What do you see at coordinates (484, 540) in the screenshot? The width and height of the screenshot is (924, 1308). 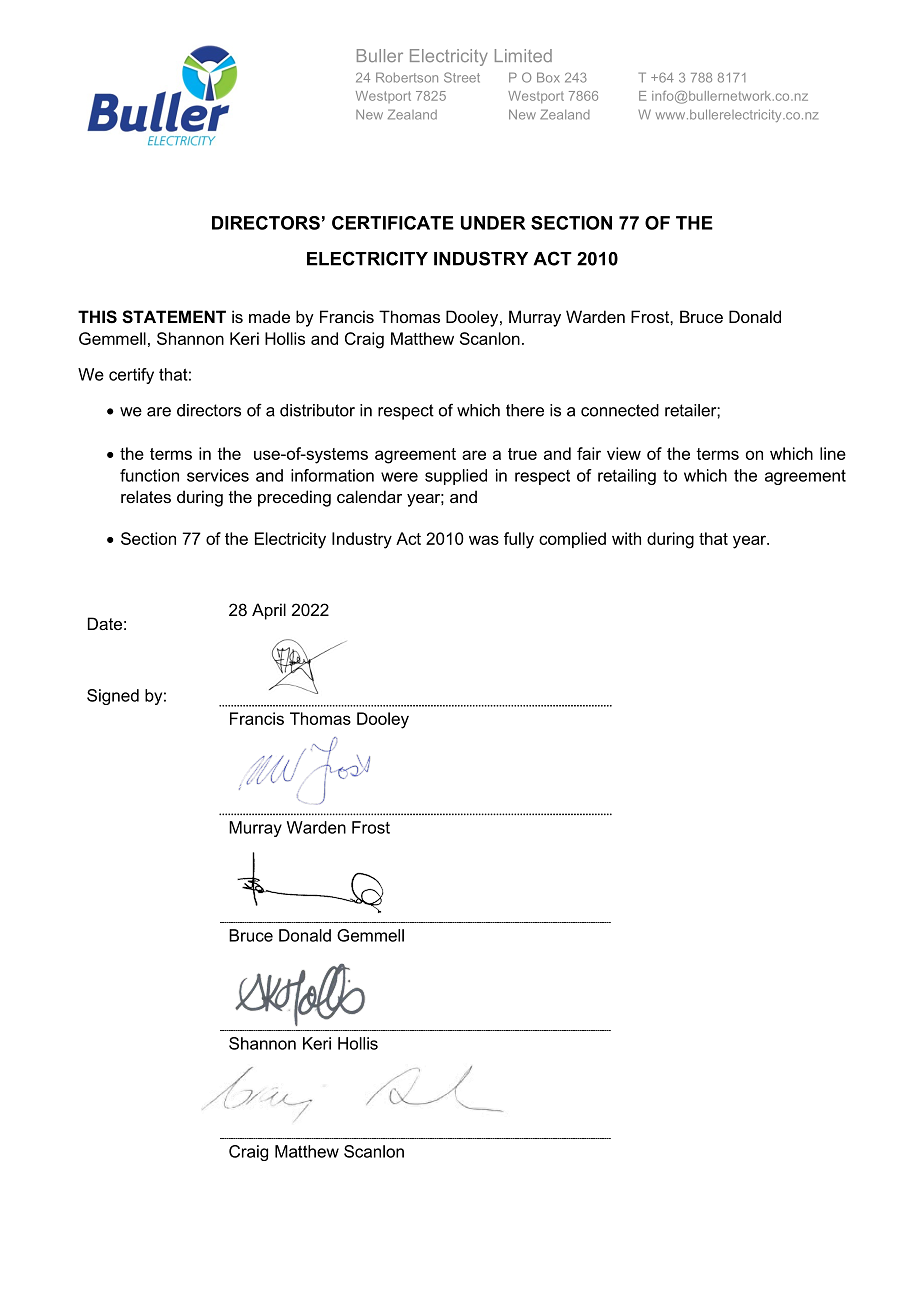 I see `was` at bounding box center [484, 540].
